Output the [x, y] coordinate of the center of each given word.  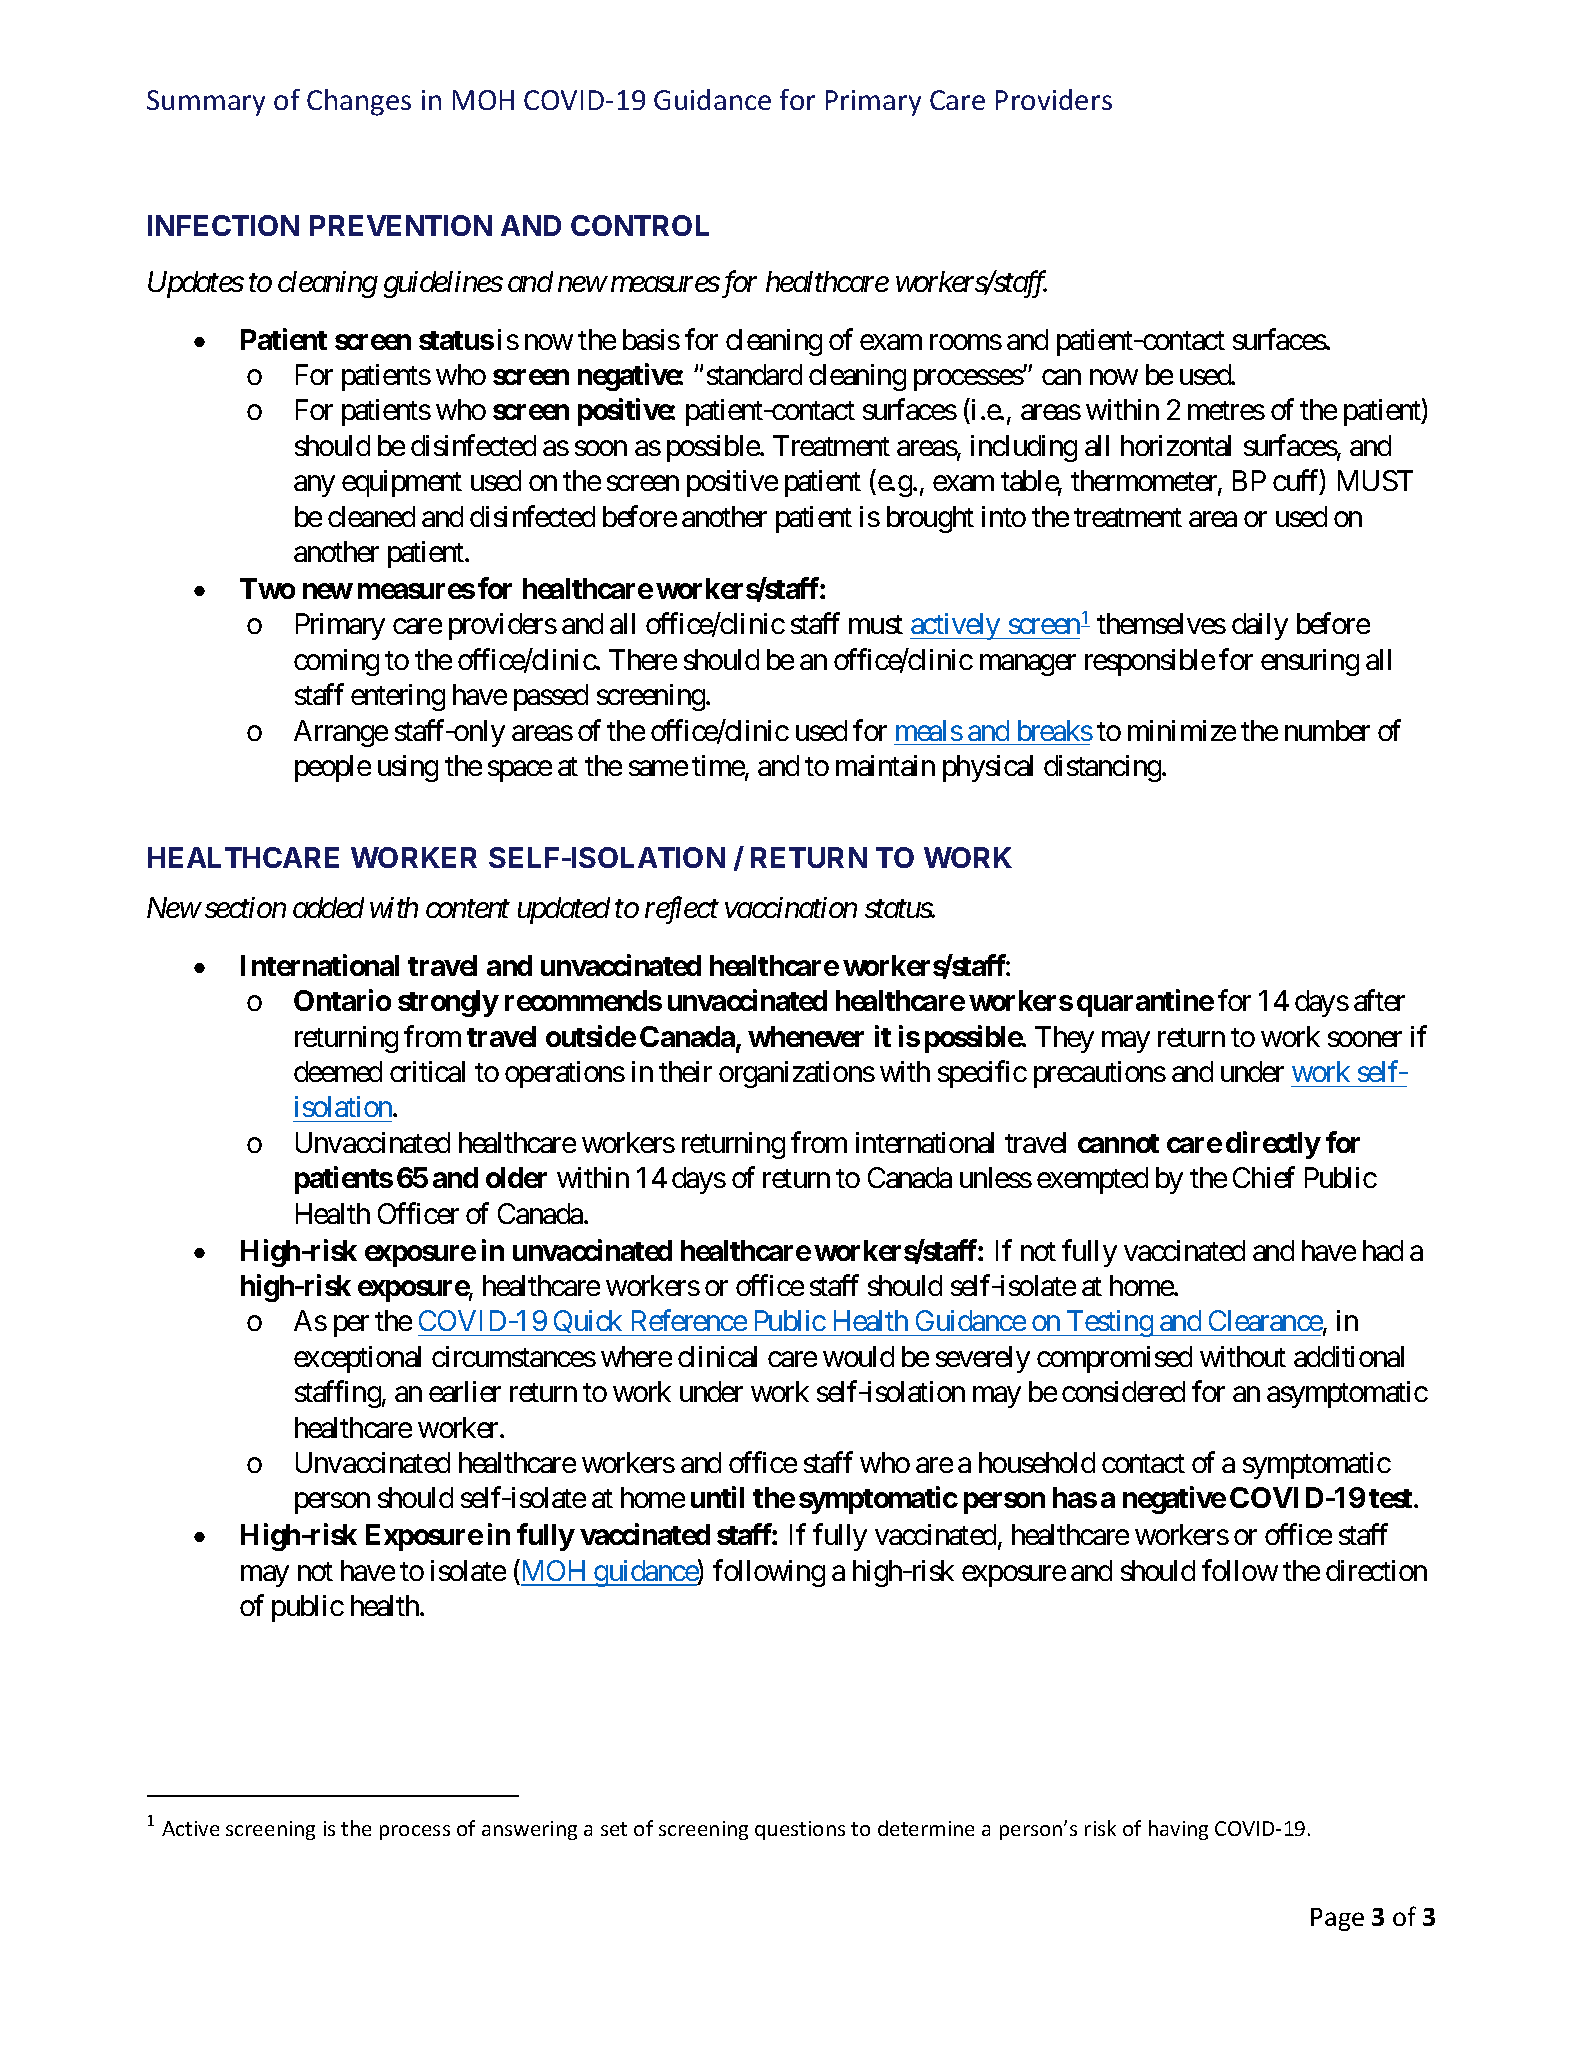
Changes [359, 102]
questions [800, 1830]
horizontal [1176, 445]
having [1178, 1830]
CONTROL [640, 225]
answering [529, 1830]
